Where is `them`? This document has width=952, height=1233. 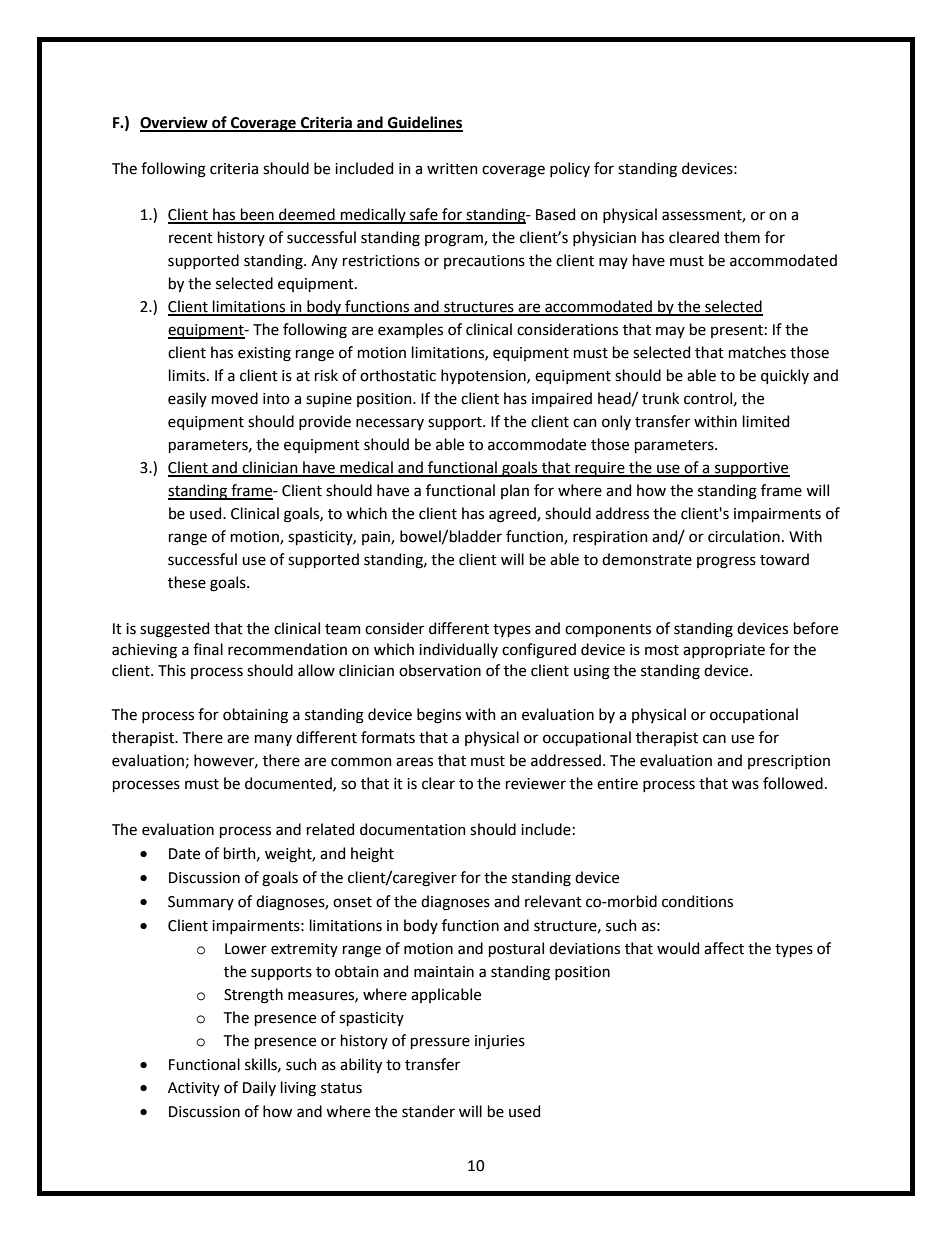 them is located at coordinates (742, 237).
